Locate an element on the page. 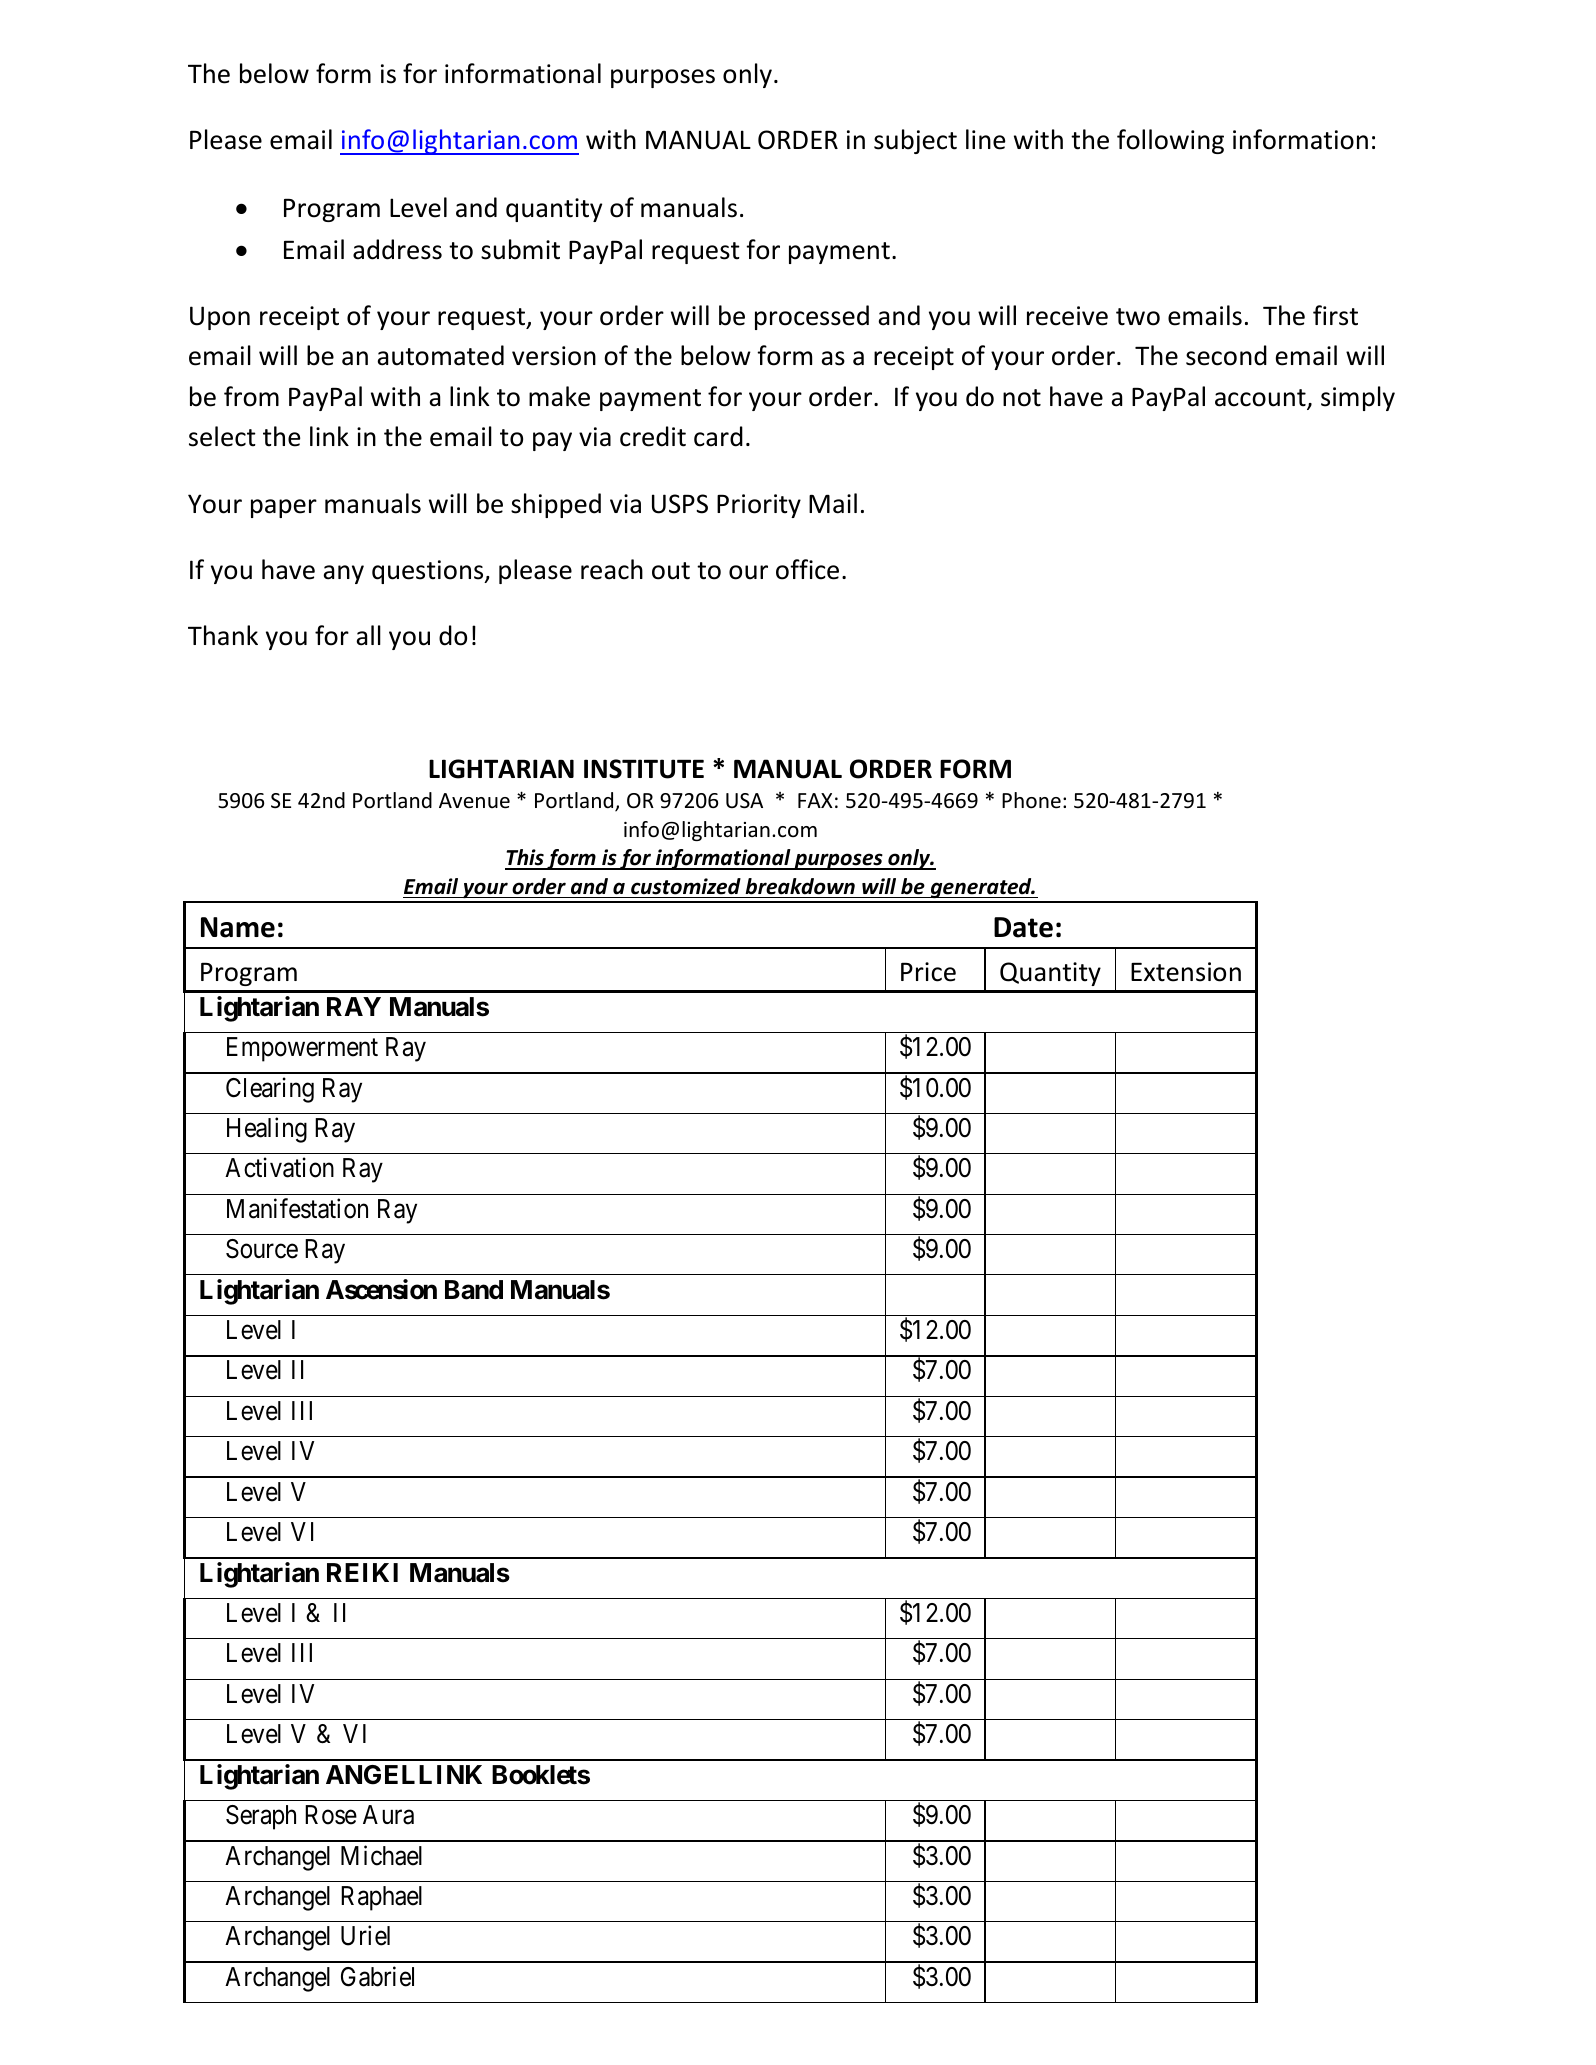 The height and width of the document is (2065, 1596). Price is located at coordinates (928, 972).
